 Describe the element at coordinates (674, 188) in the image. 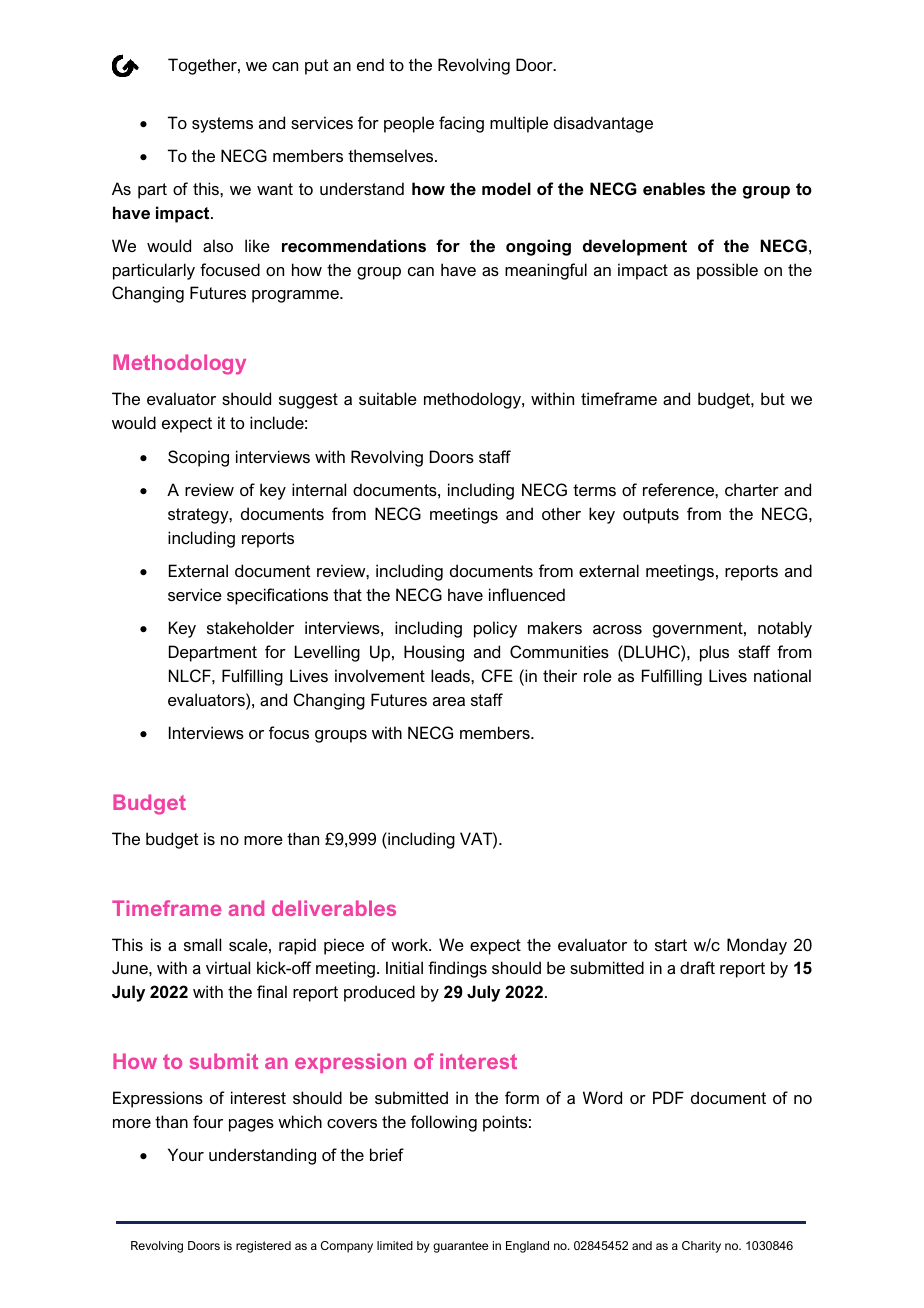

I see `enables` at that location.
